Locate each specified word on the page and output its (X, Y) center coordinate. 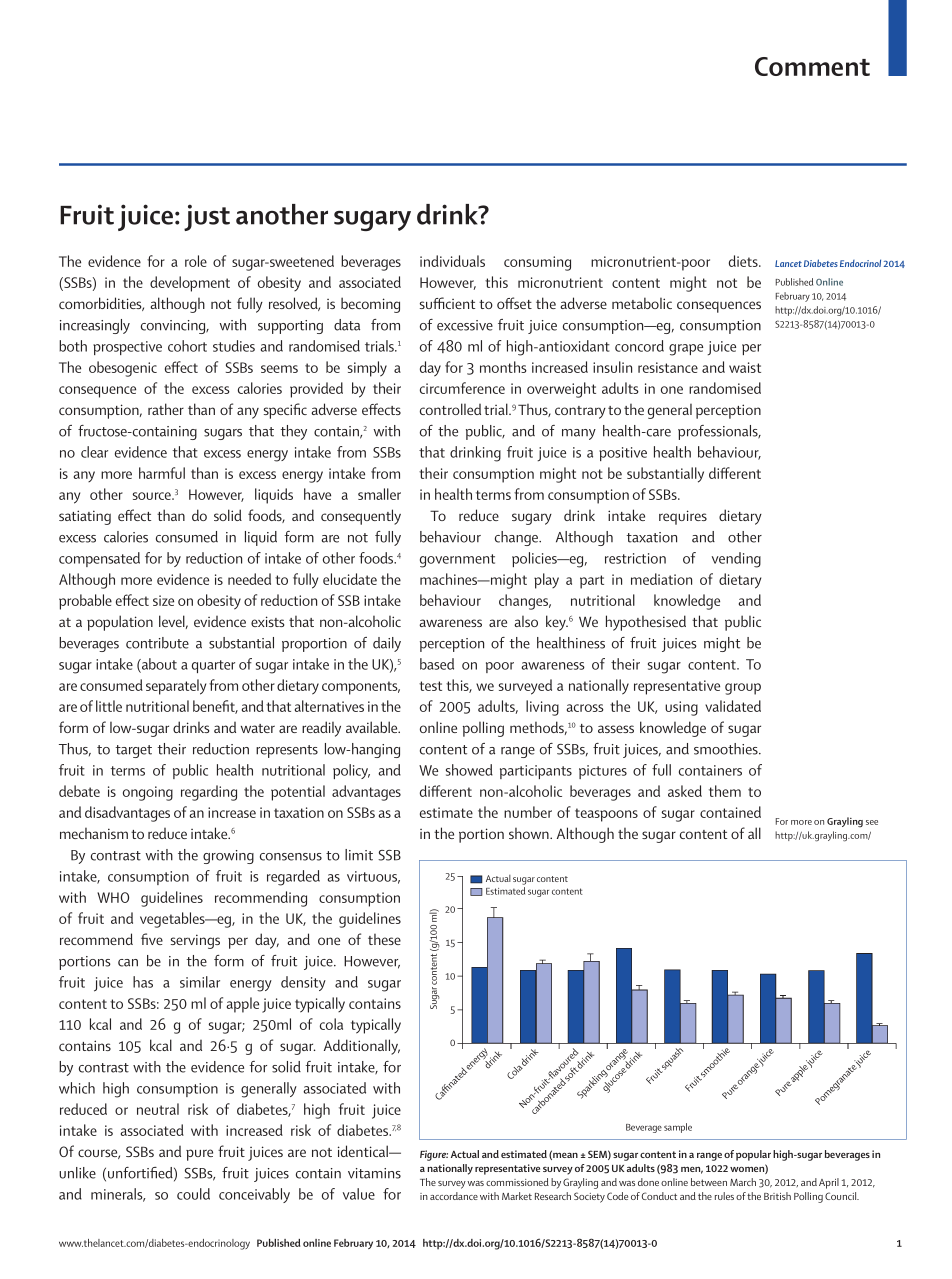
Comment (812, 66)
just (207, 217)
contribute (157, 643)
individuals (452, 261)
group (743, 689)
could (193, 1194)
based (437, 664)
